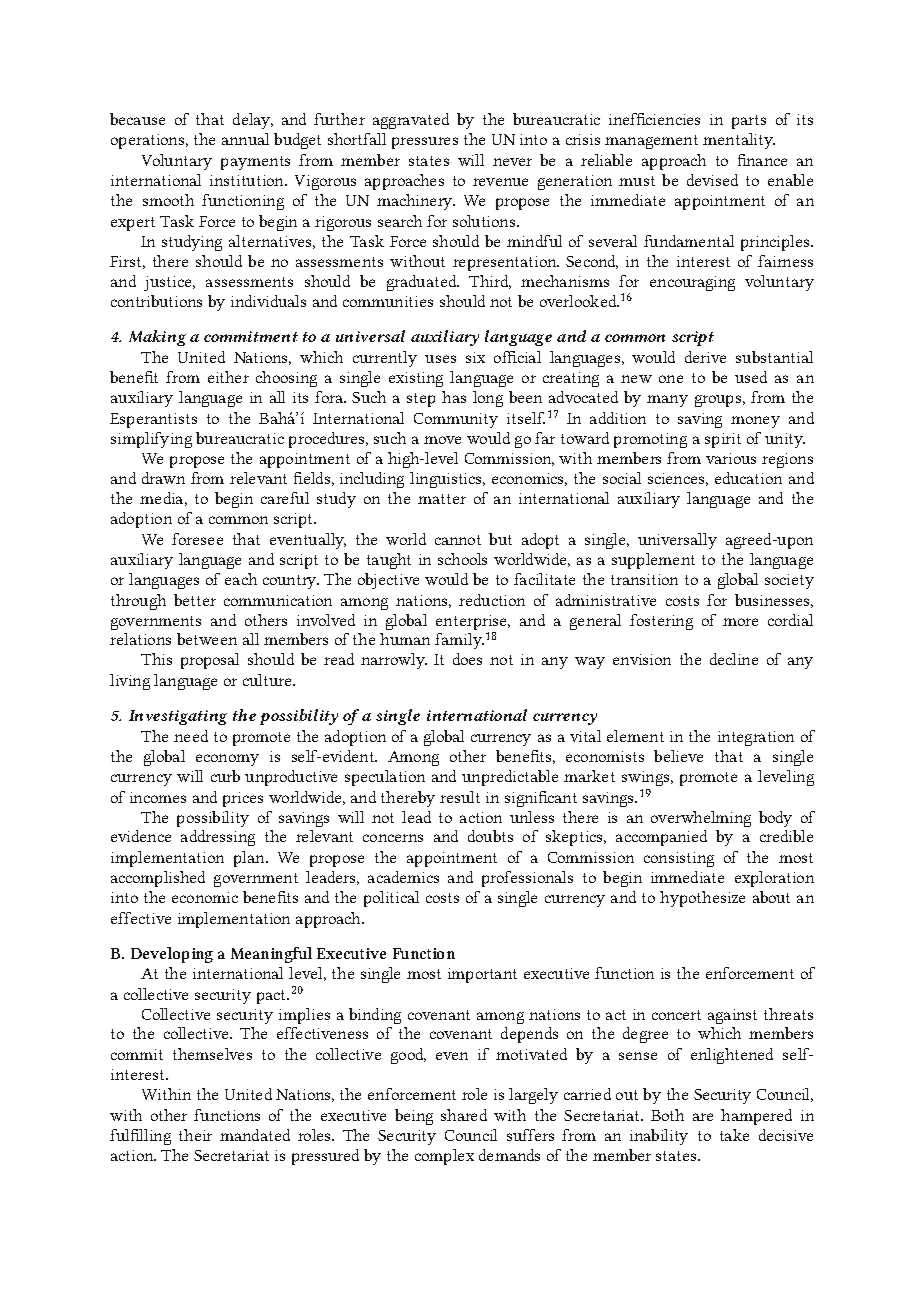  Describe the element at coordinates (195, 1135) in the screenshot. I see `their` at that location.
